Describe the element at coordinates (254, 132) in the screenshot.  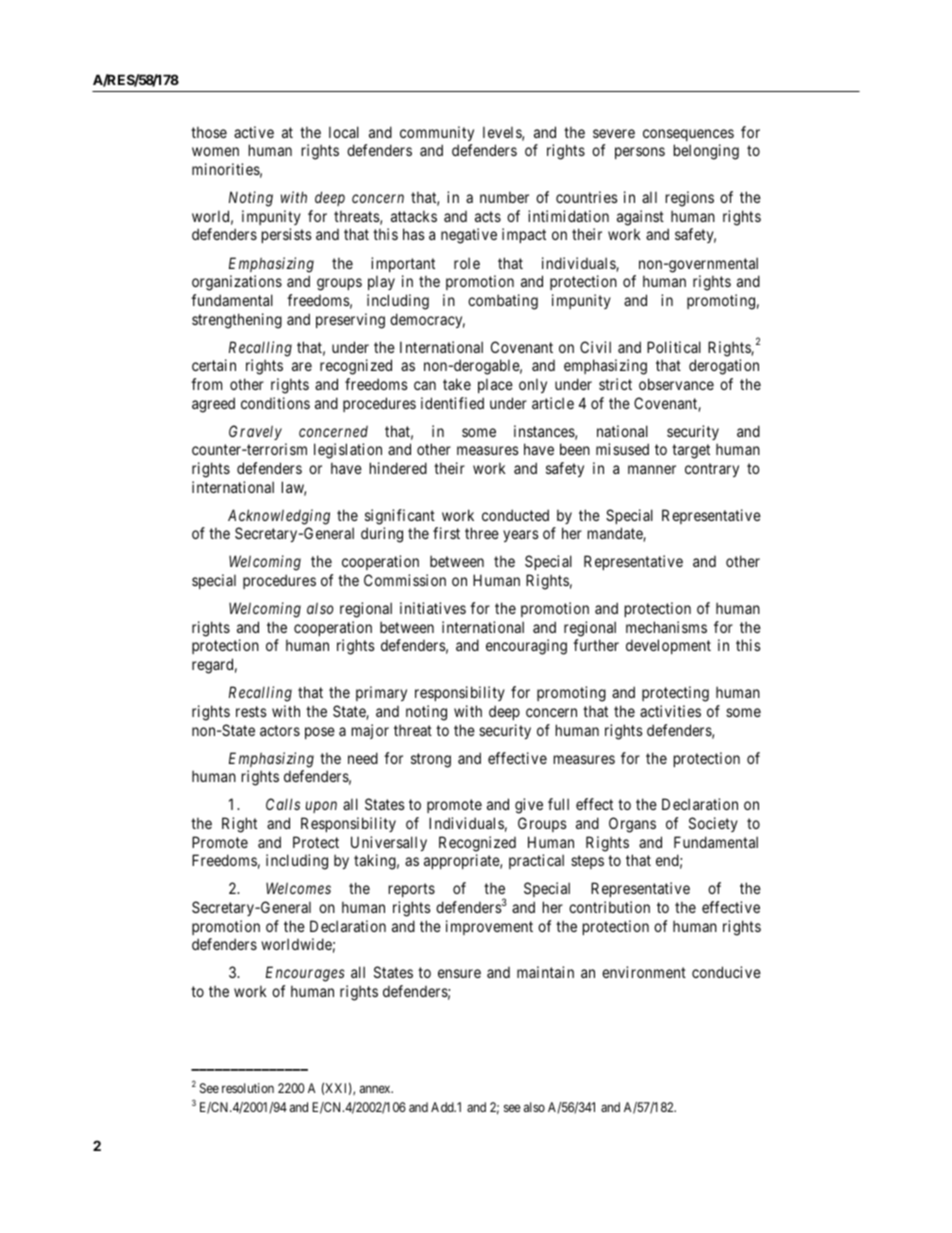
I see `active` at that location.
